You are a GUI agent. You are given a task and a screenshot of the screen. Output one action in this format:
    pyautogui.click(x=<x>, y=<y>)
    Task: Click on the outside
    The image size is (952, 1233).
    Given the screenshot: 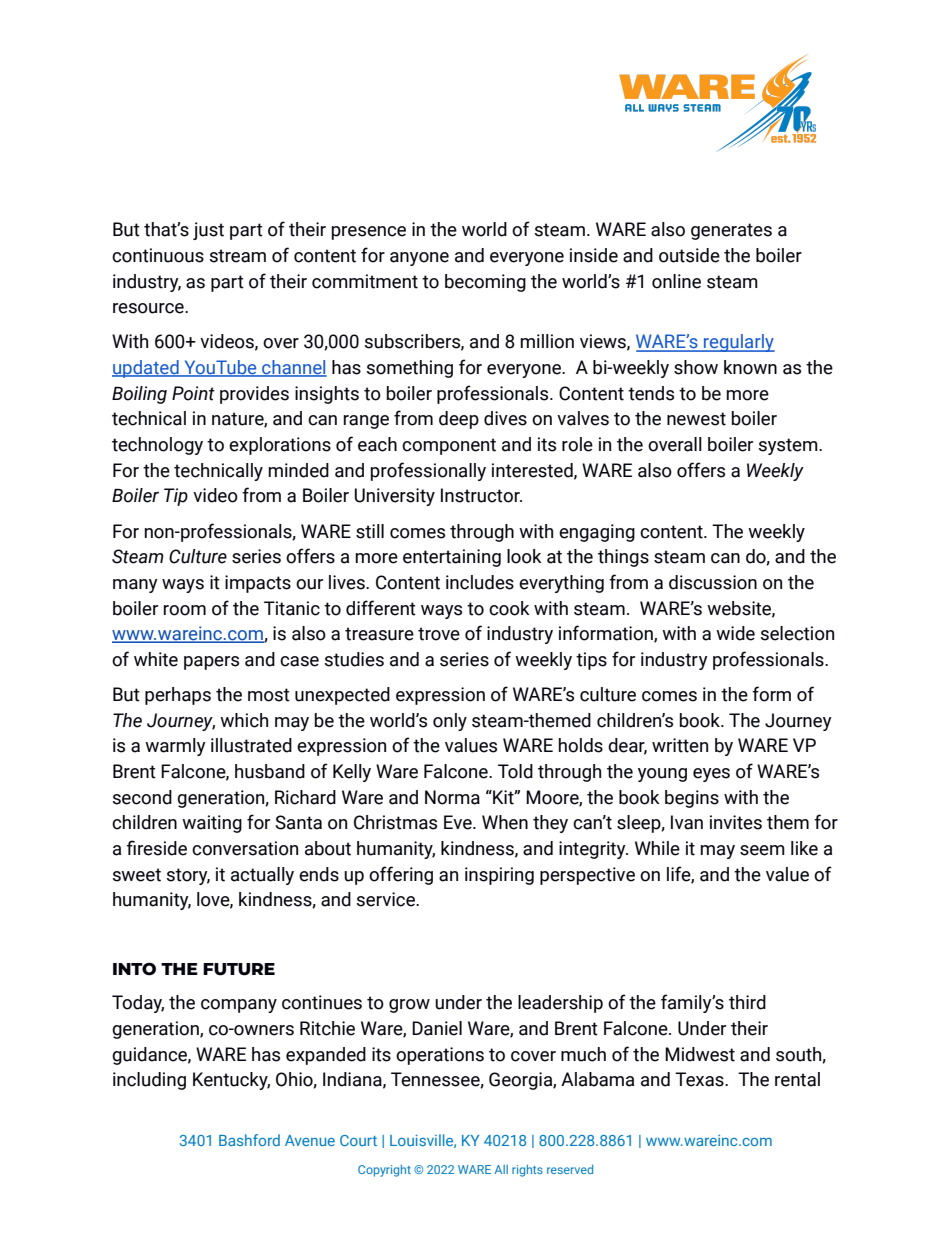 What is the action you would take?
    pyautogui.click(x=689, y=255)
